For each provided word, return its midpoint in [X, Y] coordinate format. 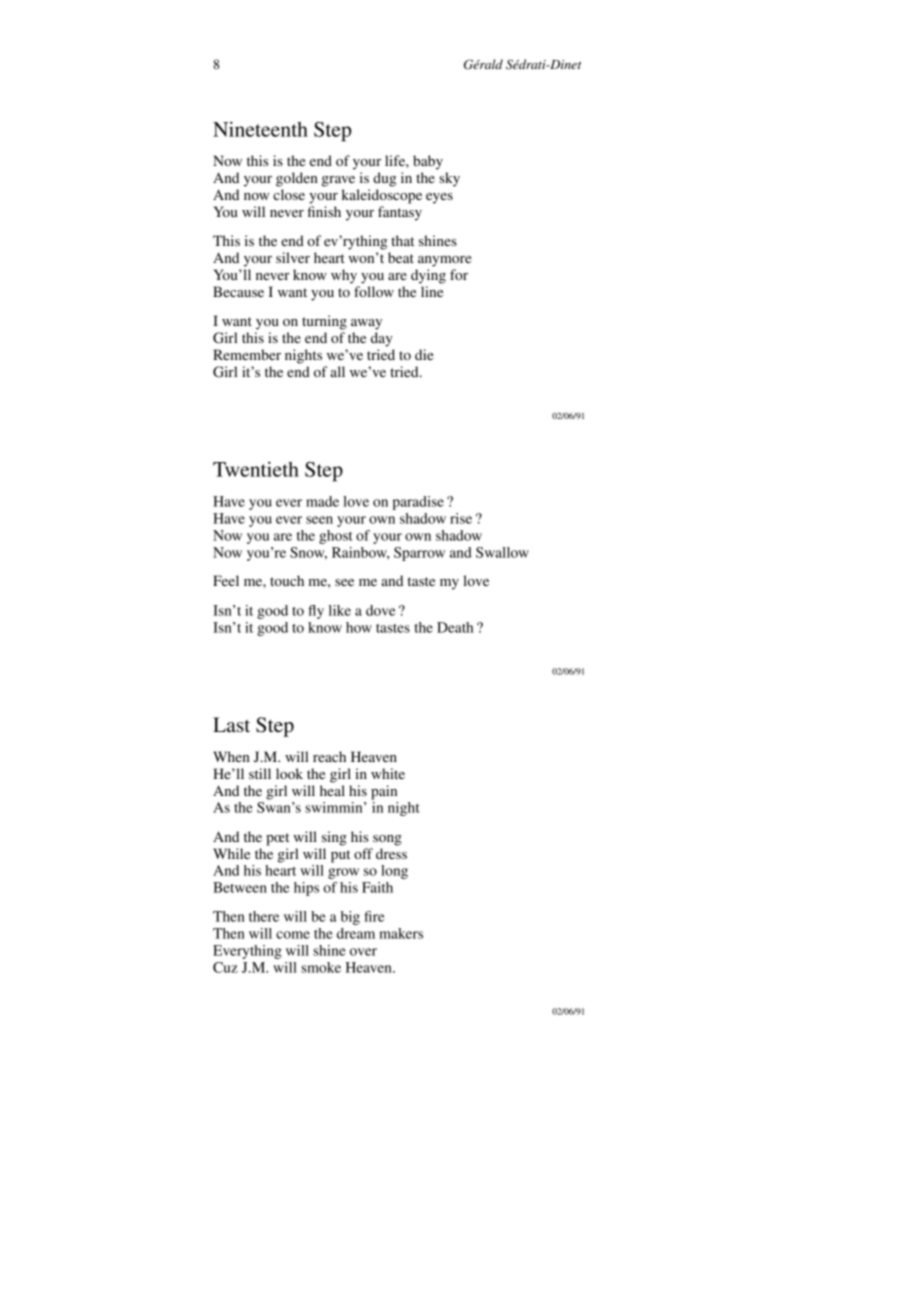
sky [449, 179]
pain [384, 792]
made [322, 501]
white [388, 773]
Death [455, 627]
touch [287, 580]
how [359, 627]
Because [238, 291]
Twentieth [256, 469]
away [366, 324]
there [264, 916]
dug [384, 179]
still [260, 773]
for [459, 274]
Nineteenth [260, 129]
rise [461, 518]
